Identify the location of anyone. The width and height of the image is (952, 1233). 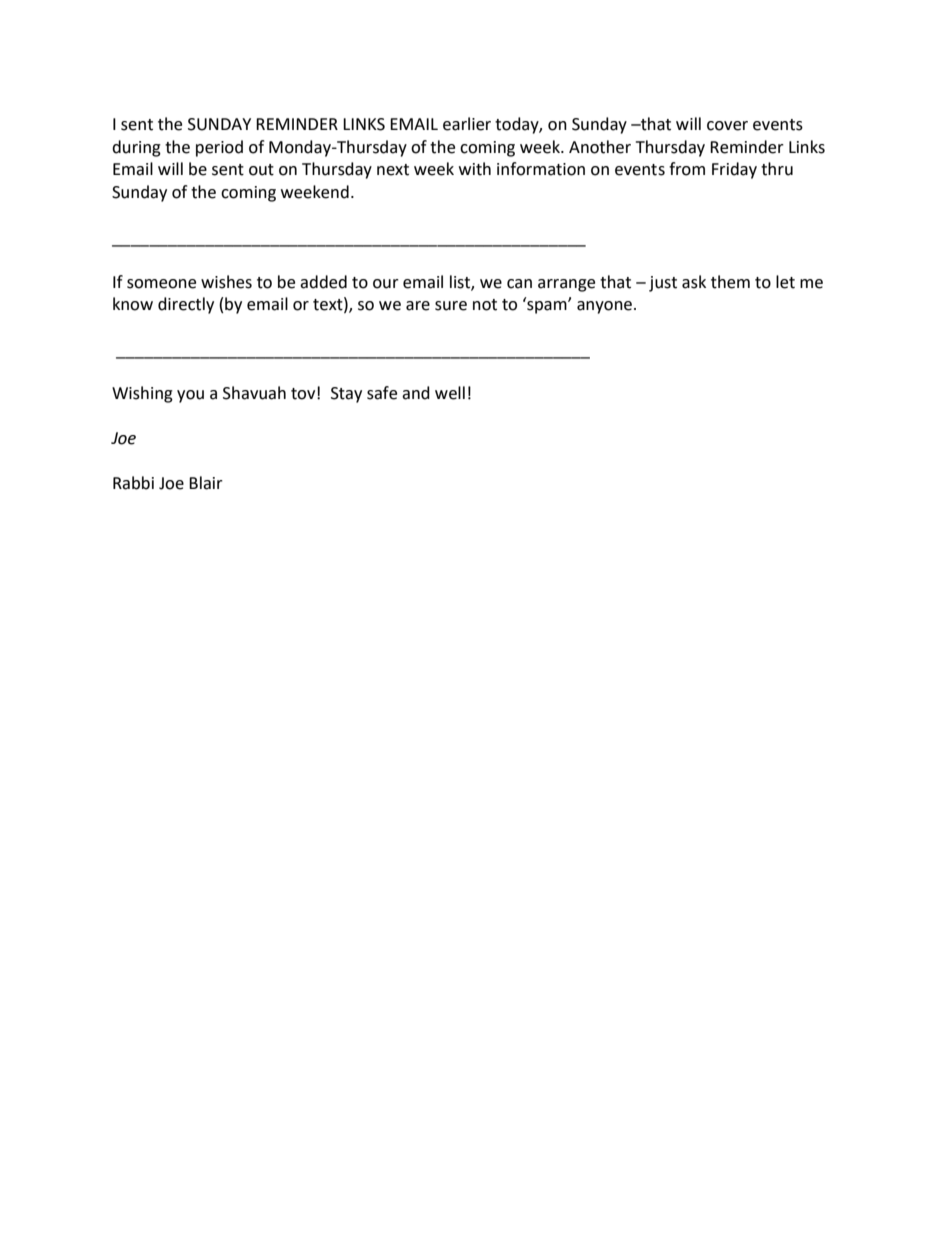
(606, 307).
